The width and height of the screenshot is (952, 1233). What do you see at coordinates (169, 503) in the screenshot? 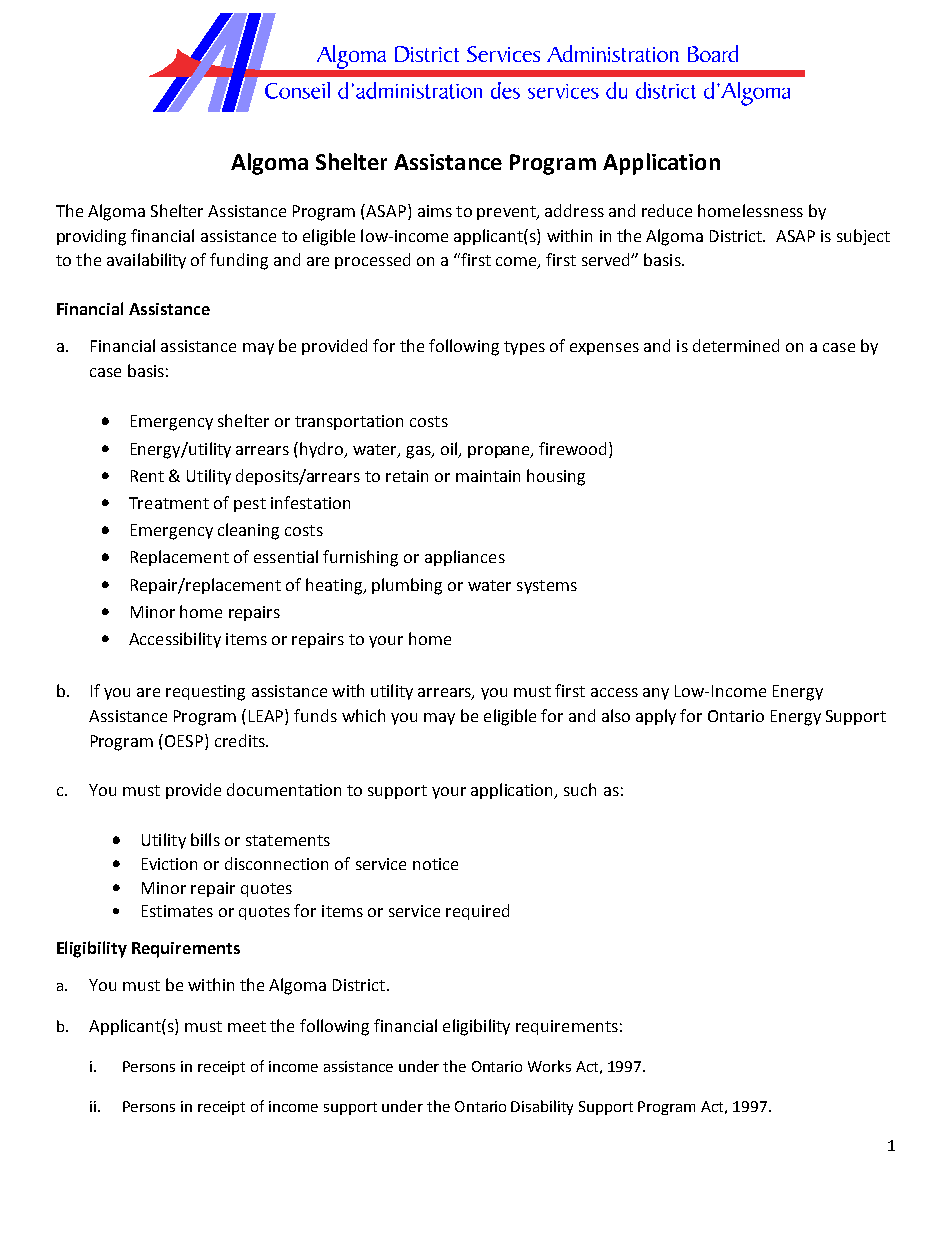
I see `Treatment` at bounding box center [169, 503].
